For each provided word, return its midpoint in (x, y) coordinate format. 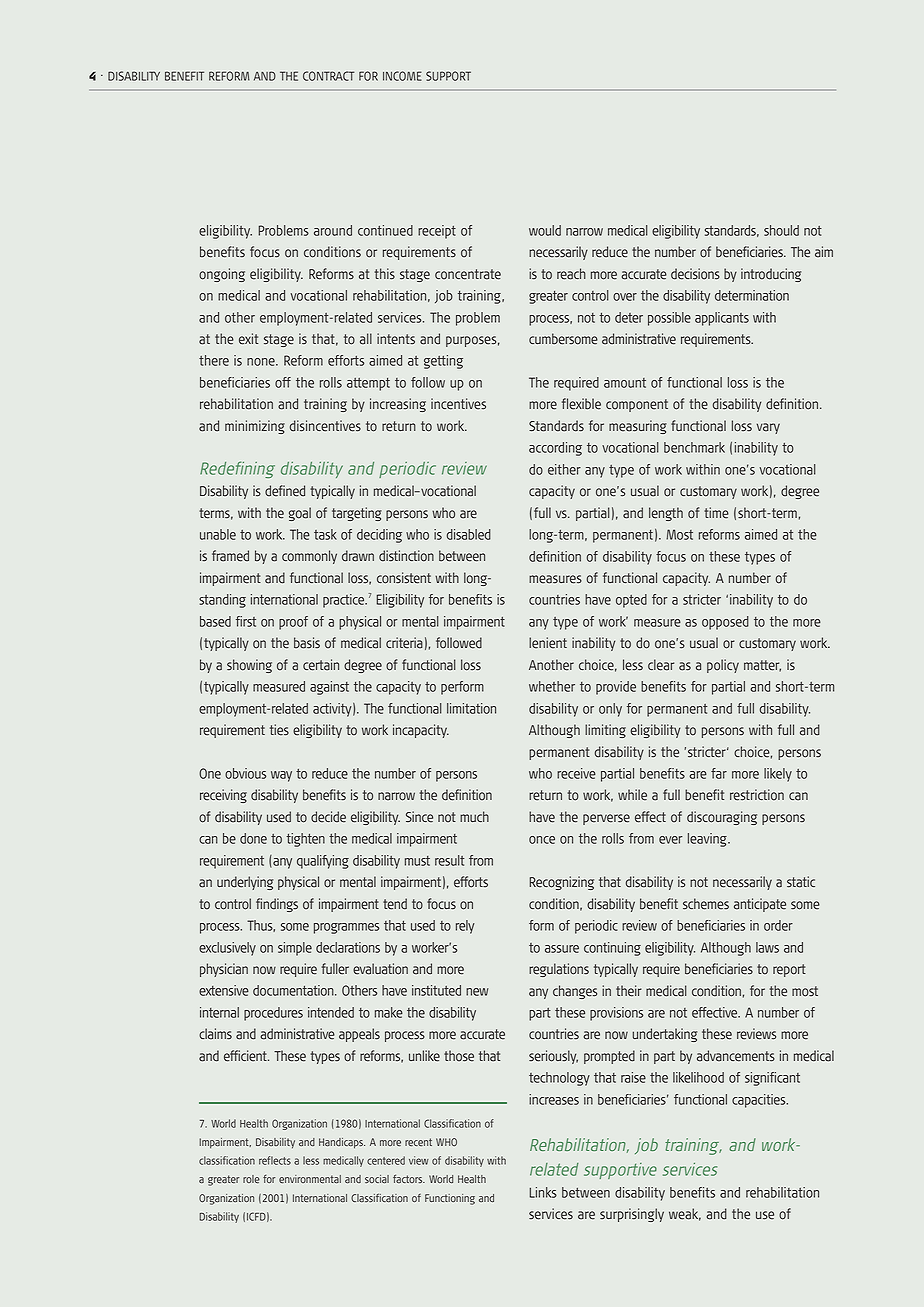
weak (685, 1214)
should (781, 230)
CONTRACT (328, 76)
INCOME (402, 76)
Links (543, 1192)
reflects (275, 1160)
